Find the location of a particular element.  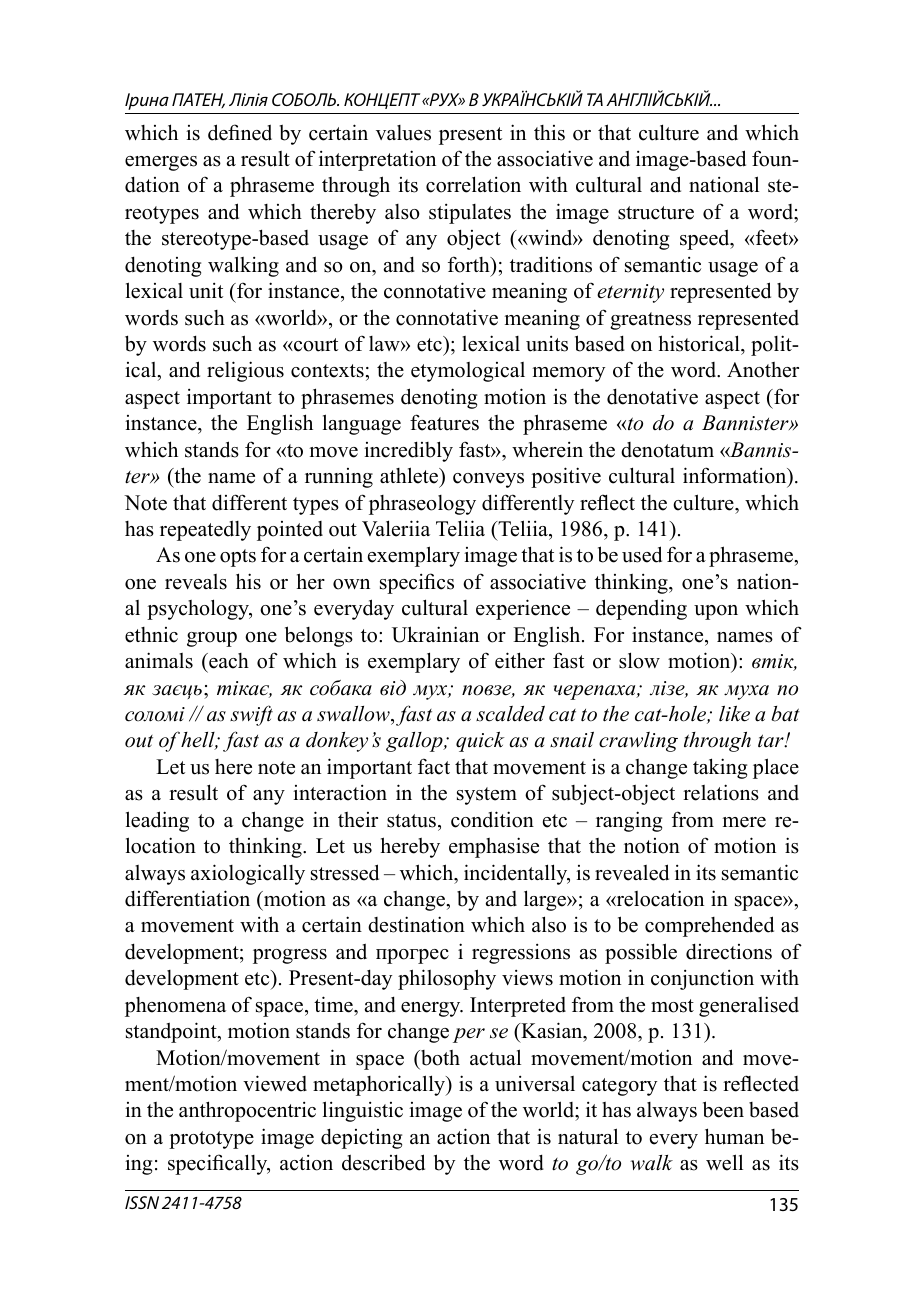

each is located at coordinates (228, 661).
